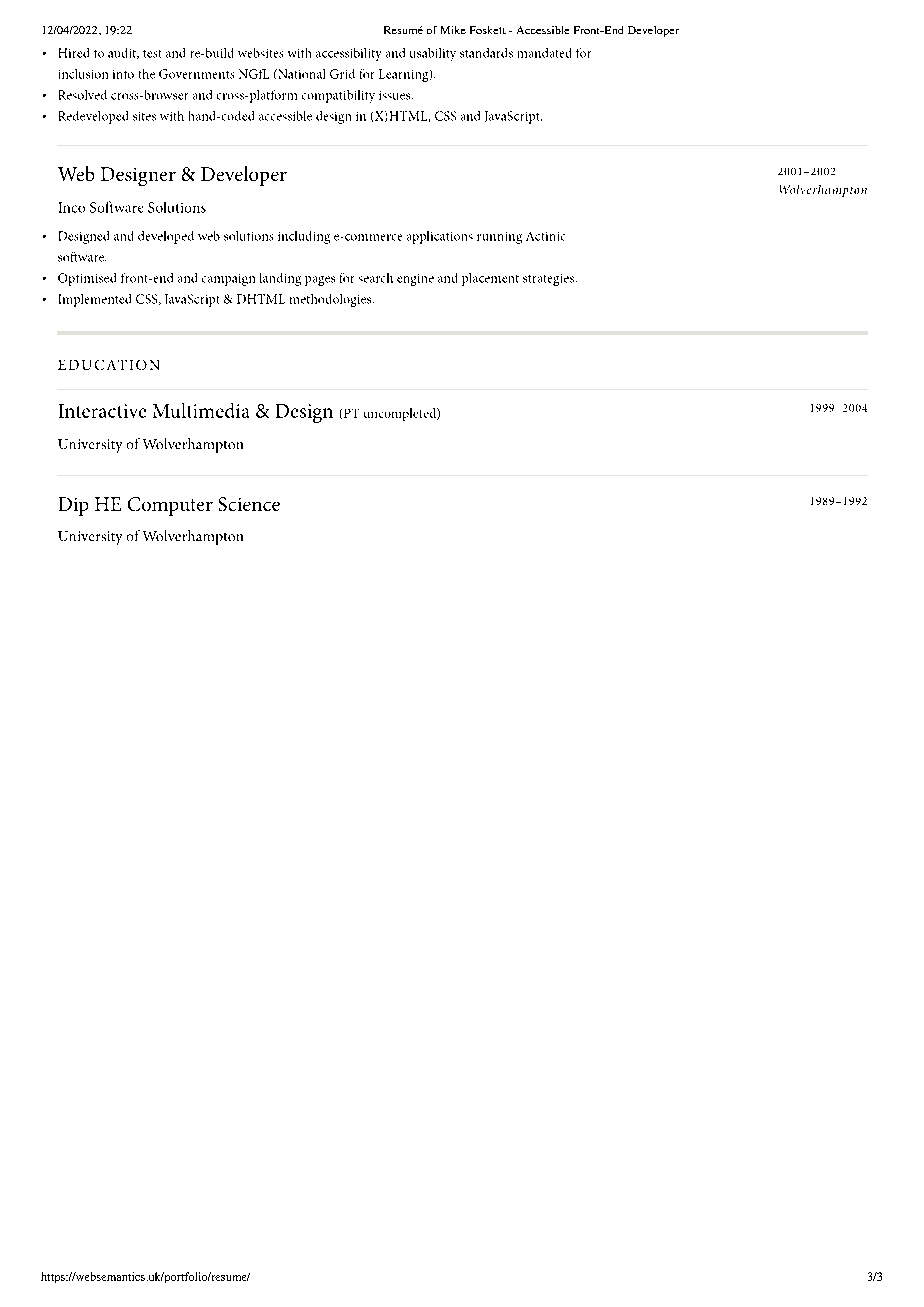  I want to click on standards, so click(486, 53).
